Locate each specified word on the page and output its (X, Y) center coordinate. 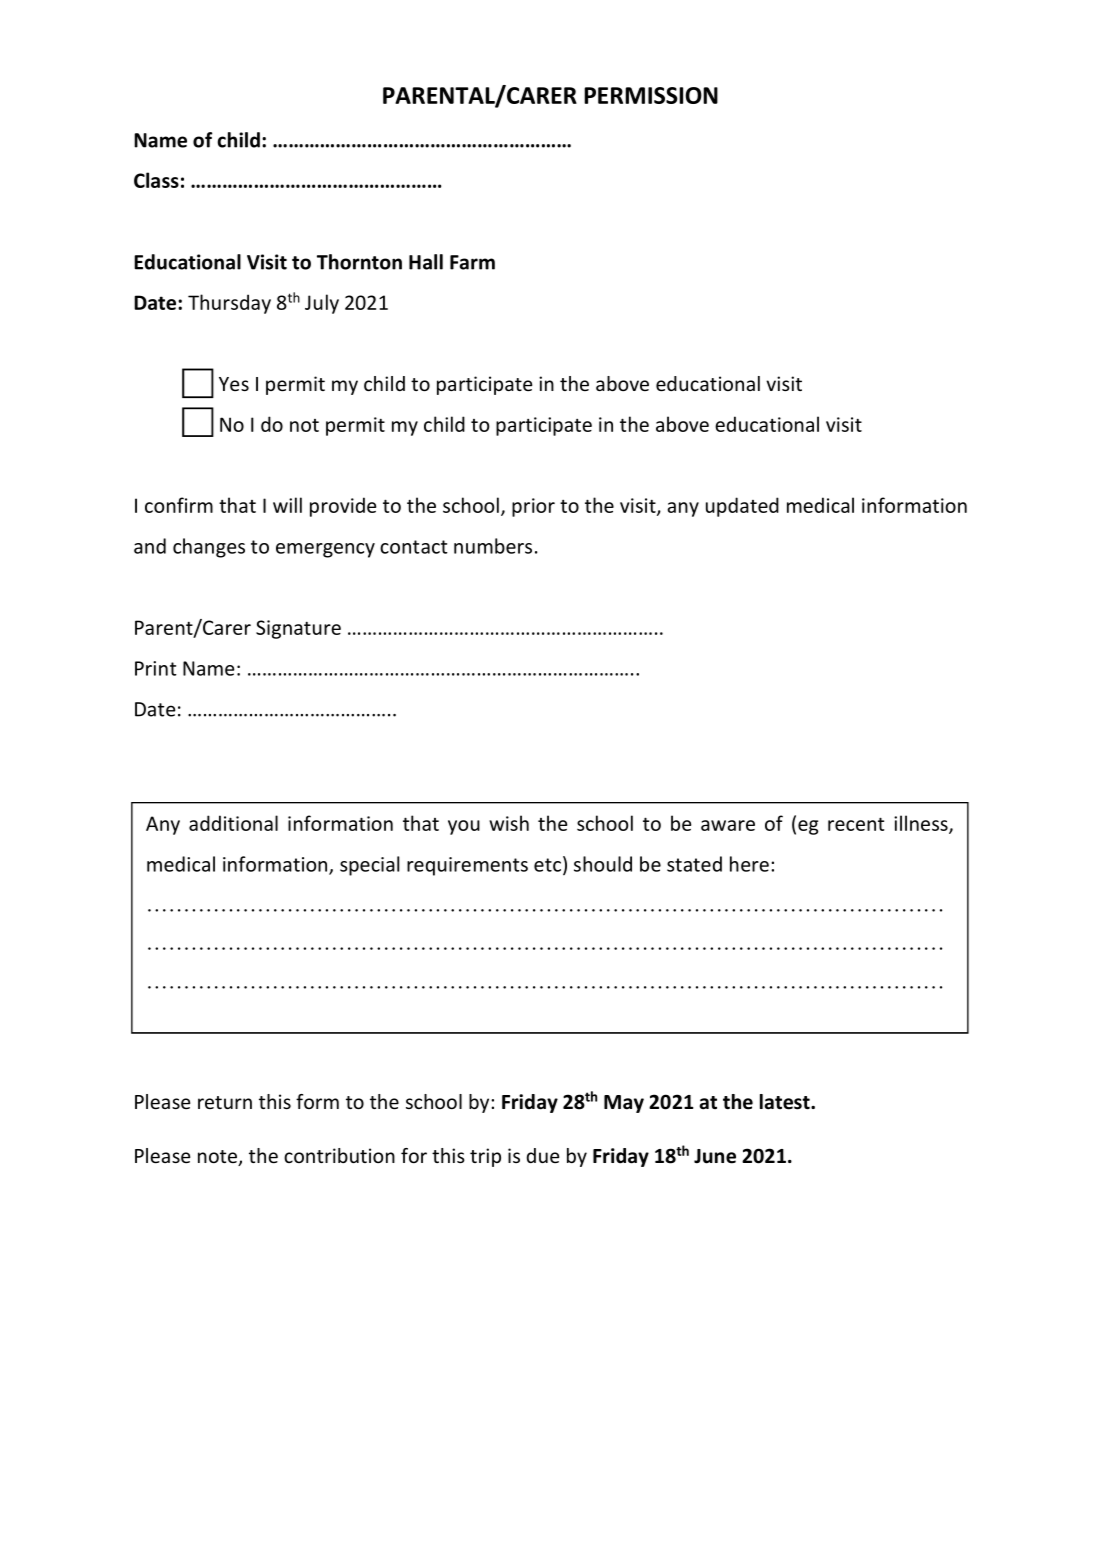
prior (533, 507)
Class (156, 180)
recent (856, 824)
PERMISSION (651, 95)
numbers (493, 546)
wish (509, 823)
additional (233, 823)
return (225, 1102)
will (287, 505)
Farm (472, 262)
